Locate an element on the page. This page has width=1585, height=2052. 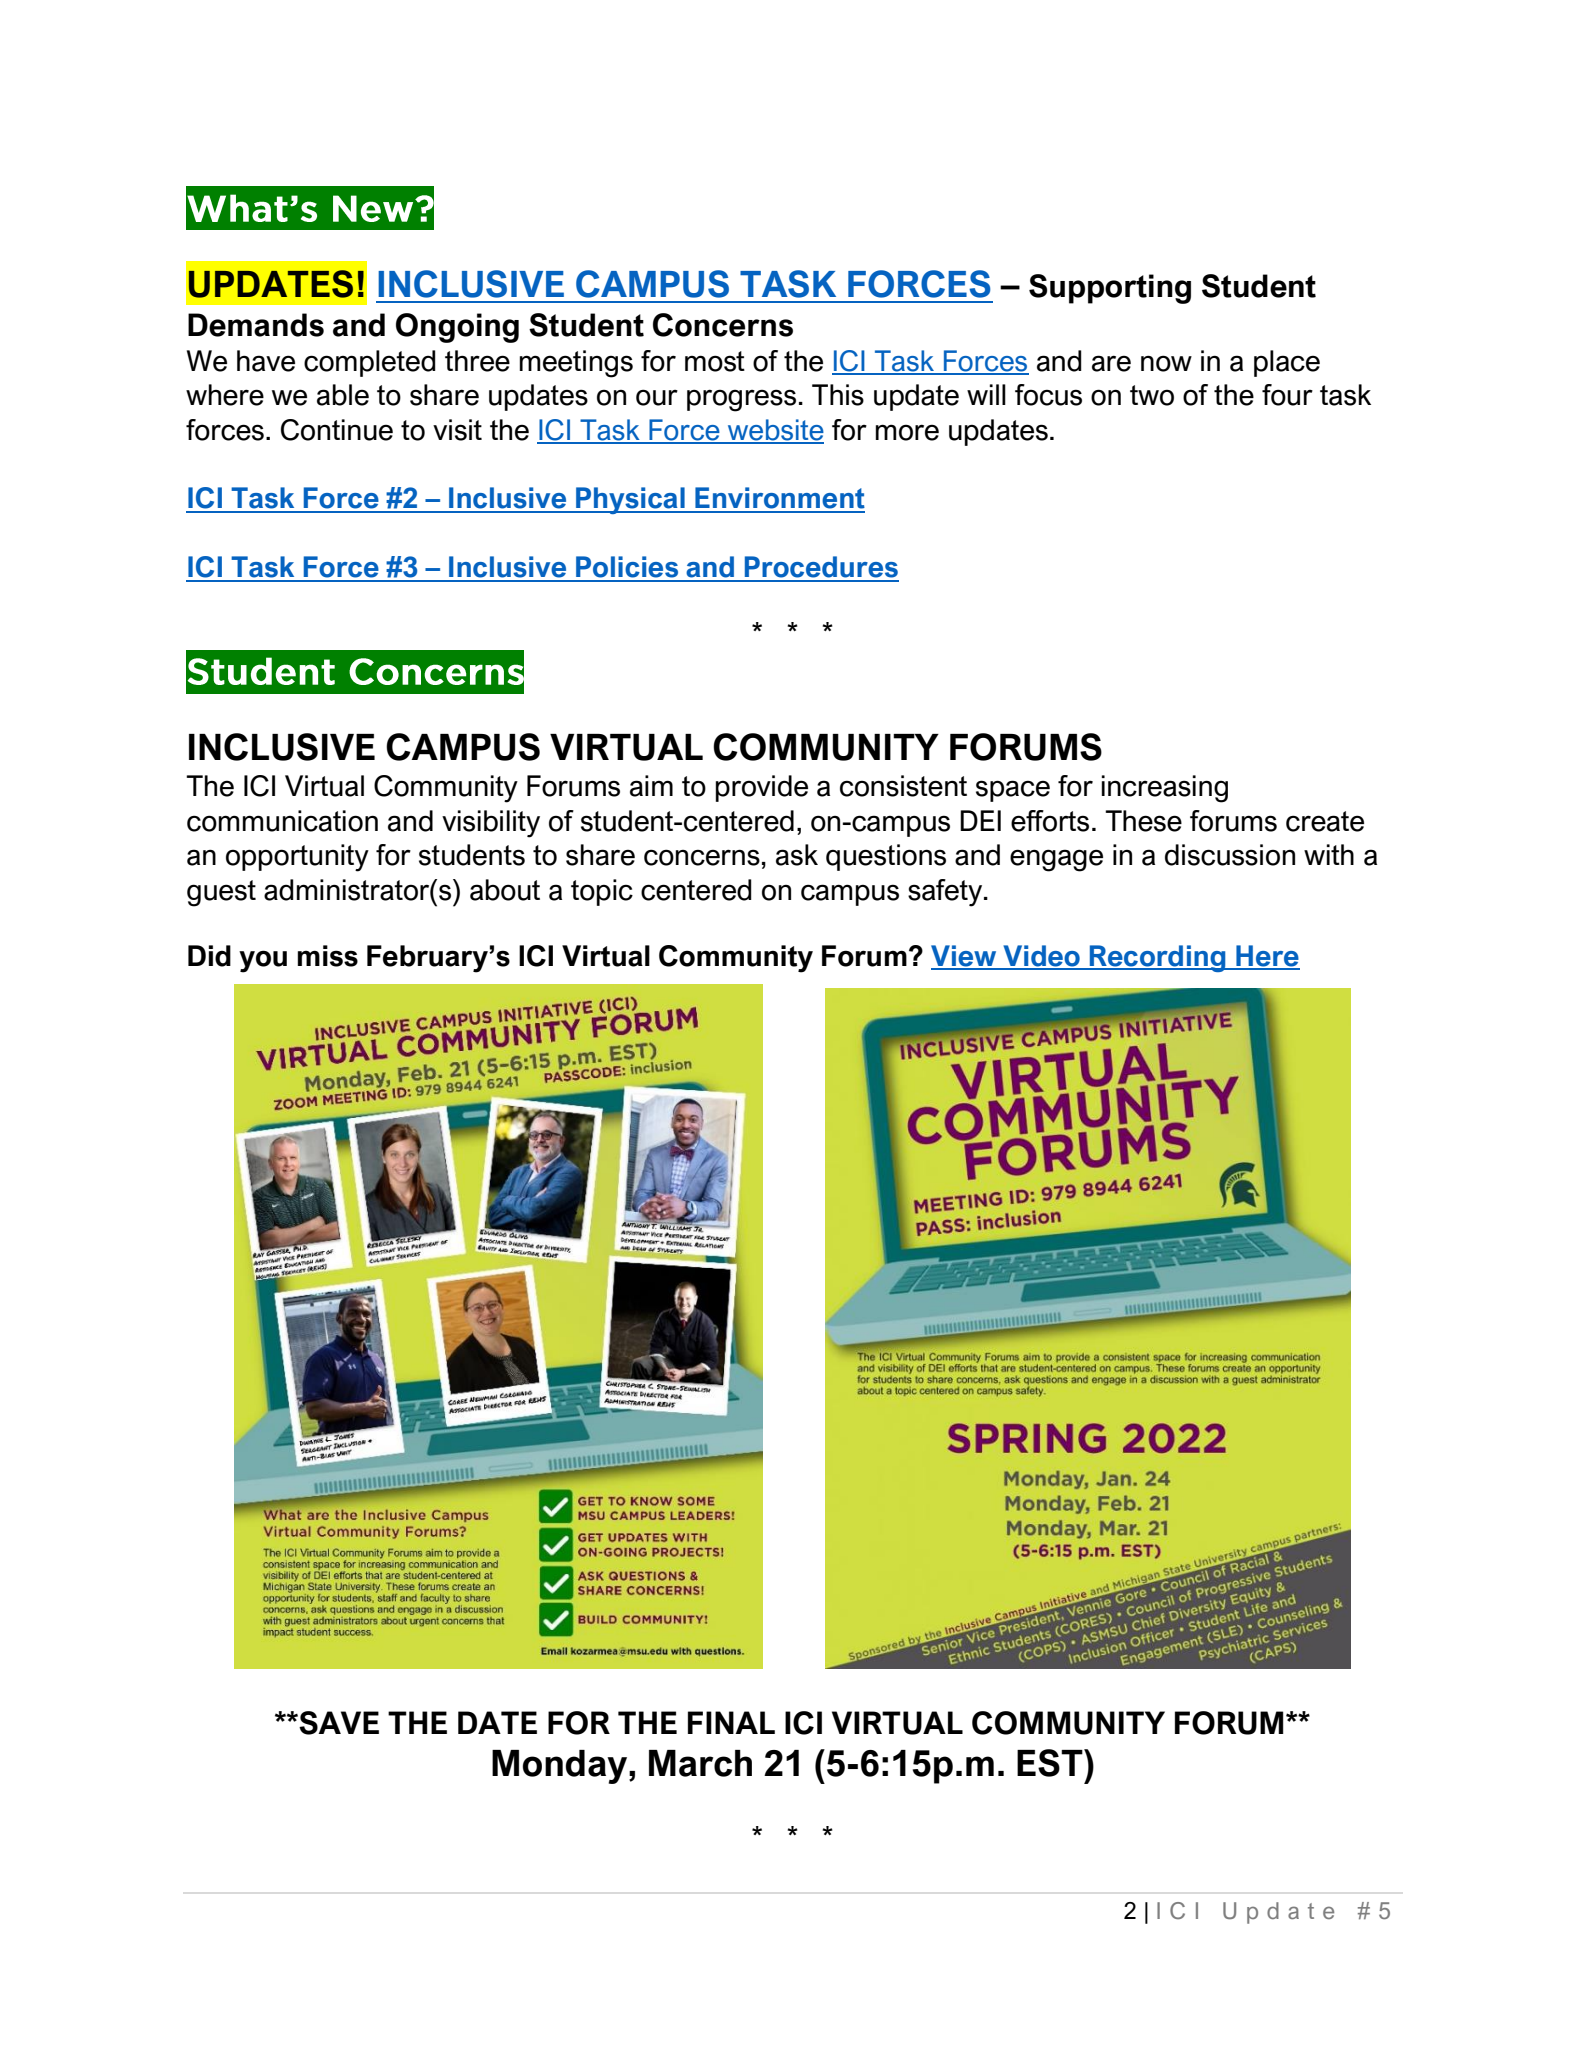
now is located at coordinates (1166, 363).
